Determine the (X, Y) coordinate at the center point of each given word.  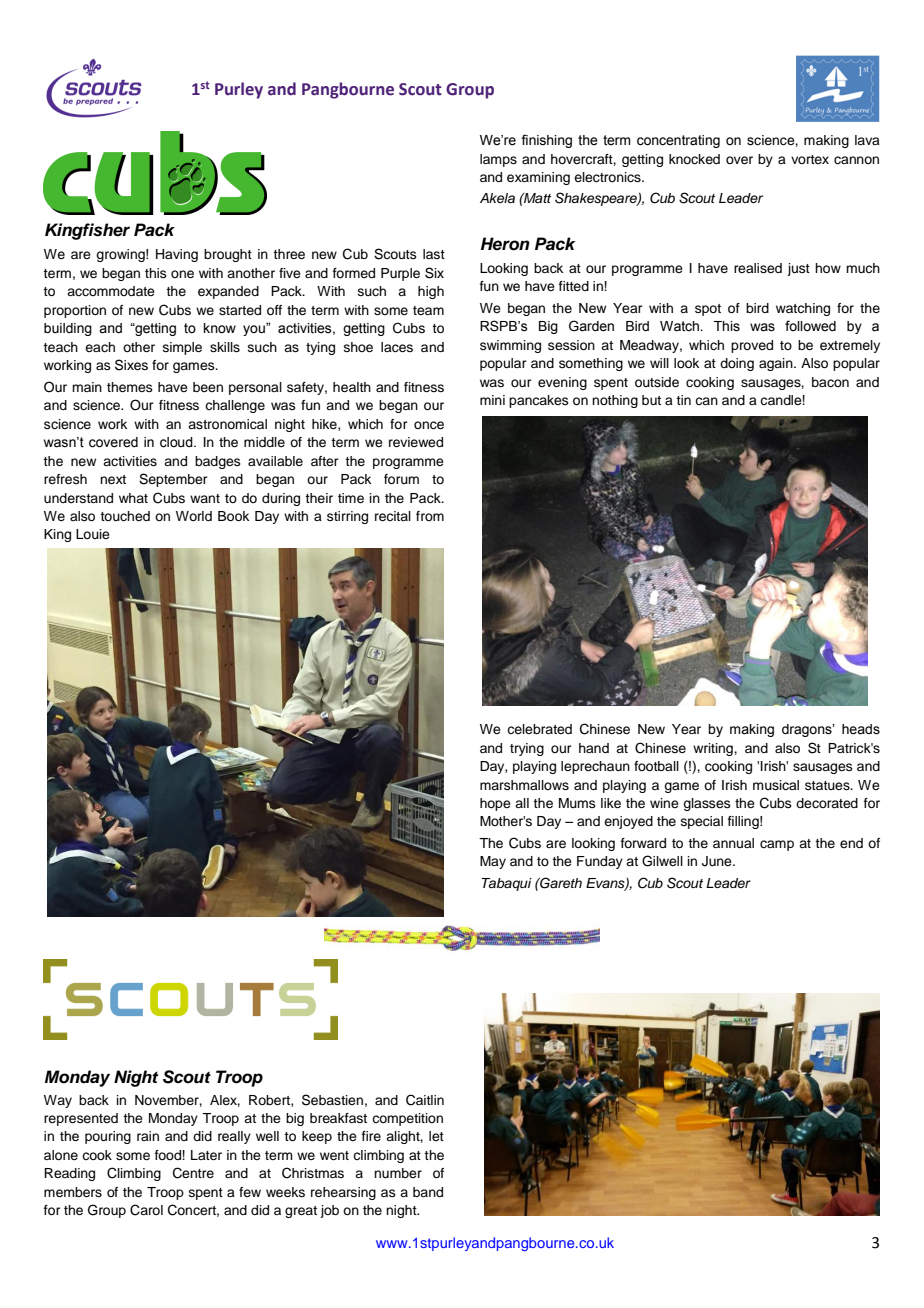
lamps (498, 160)
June (718, 861)
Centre (193, 1173)
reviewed (416, 442)
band (428, 1192)
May (493, 862)
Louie (93, 534)
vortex (810, 159)
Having (177, 255)
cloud (177, 442)
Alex (225, 1101)
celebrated (539, 729)
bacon (830, 382)
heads (861, 729)
